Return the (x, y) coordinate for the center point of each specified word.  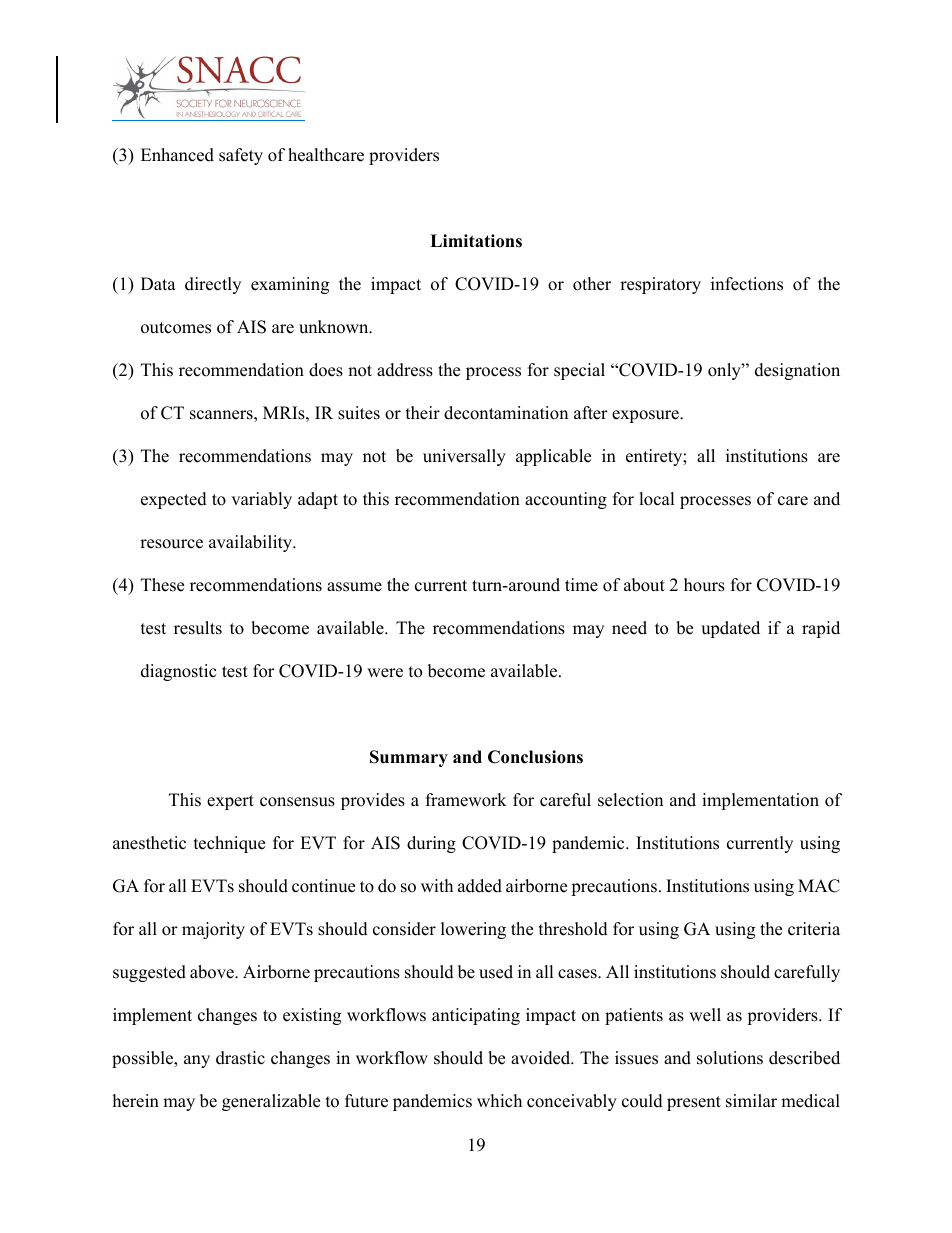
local (657, 499)
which (499, 1101)
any (197, 1061)
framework (466, 800)
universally (464, 457)
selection (630, 800)
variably (261, 500)
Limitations (476, 241)
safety (241, 156)
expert (230, 802)
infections (747, 284)
